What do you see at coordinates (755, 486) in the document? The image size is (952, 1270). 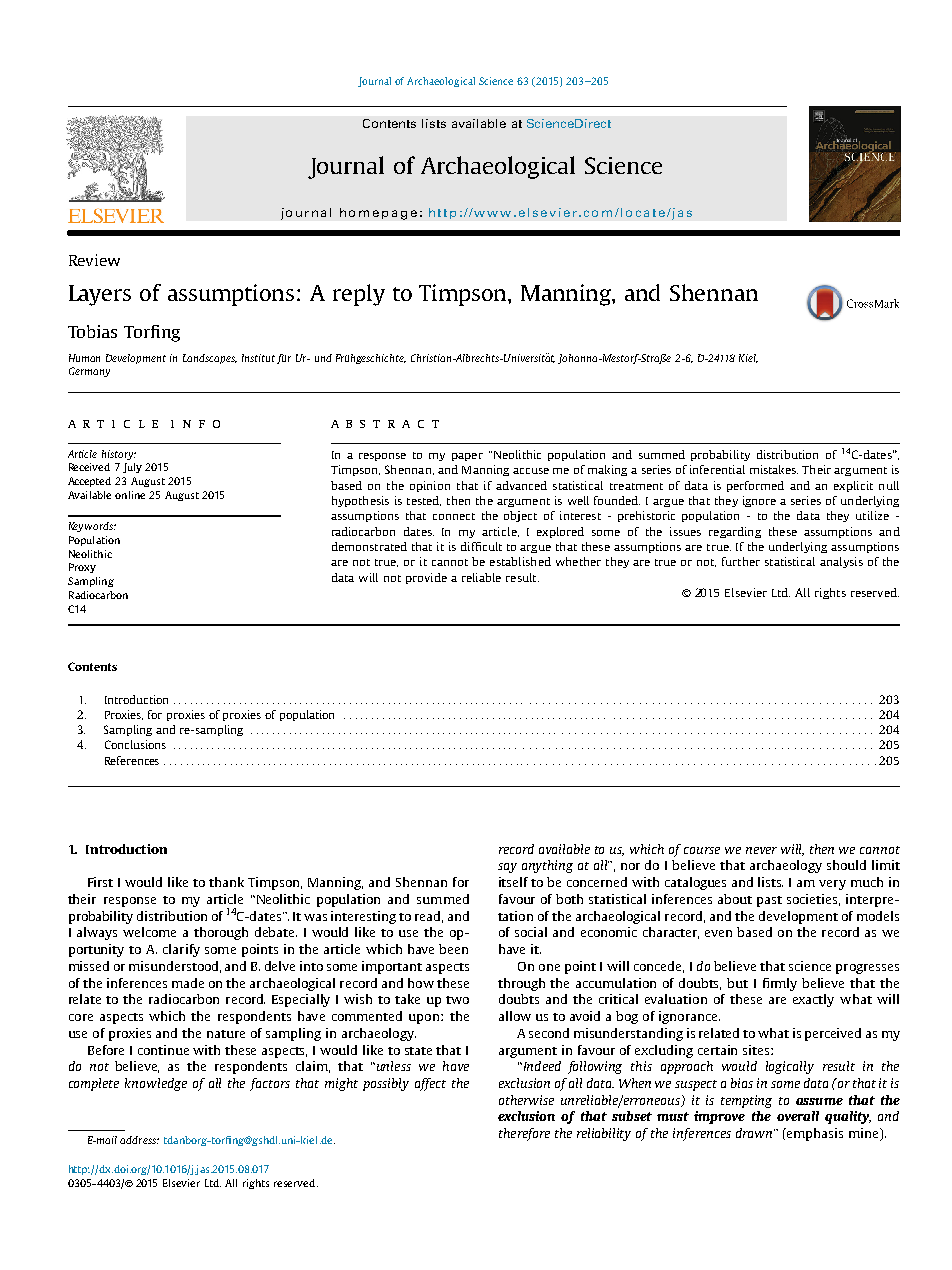 I see `performed` at bounding box center [755, 486].
